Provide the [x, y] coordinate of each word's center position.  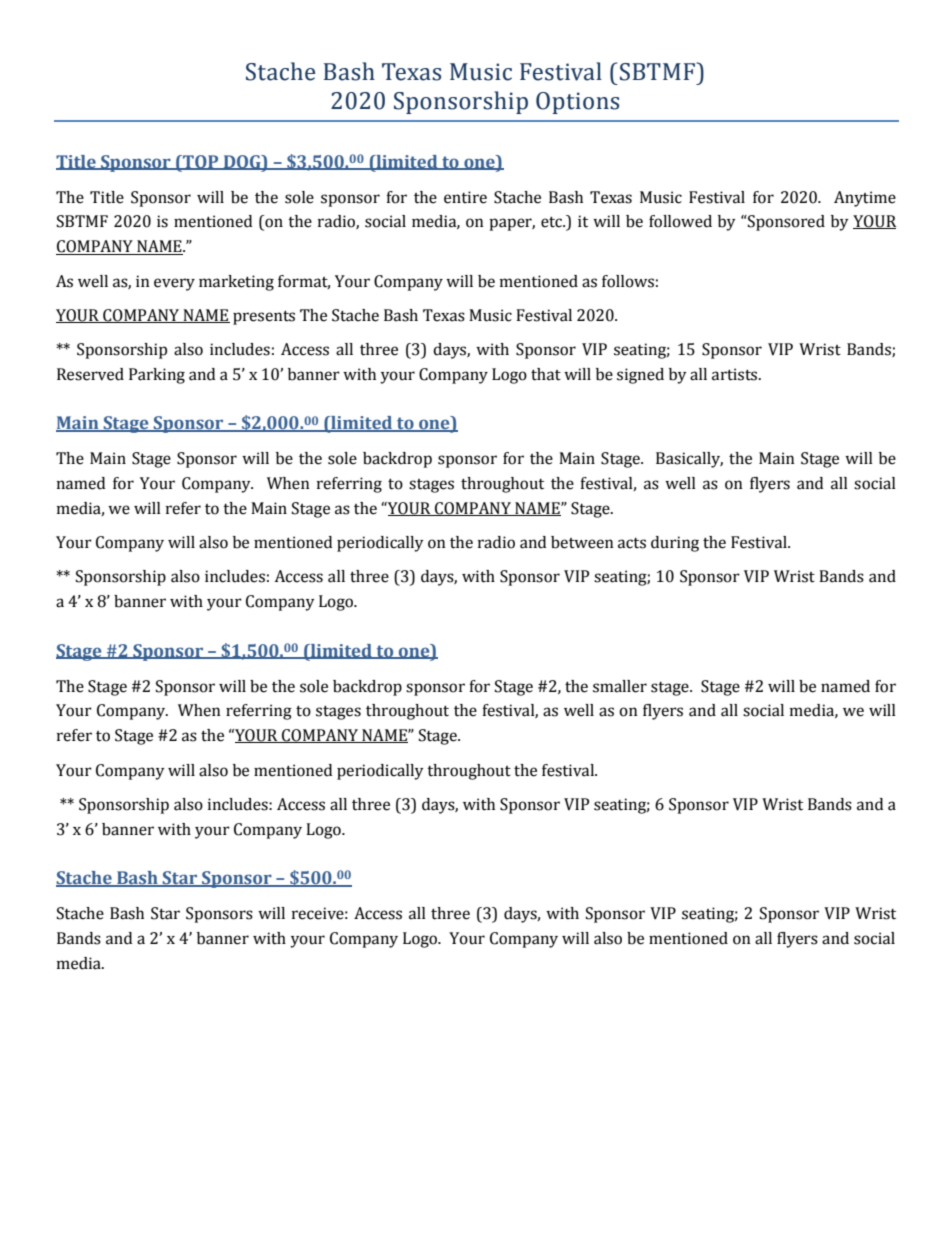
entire [465, 197]
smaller [620, 686]
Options [577, 103]
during [675, 544]
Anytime [865, 199]
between [582, 542]
